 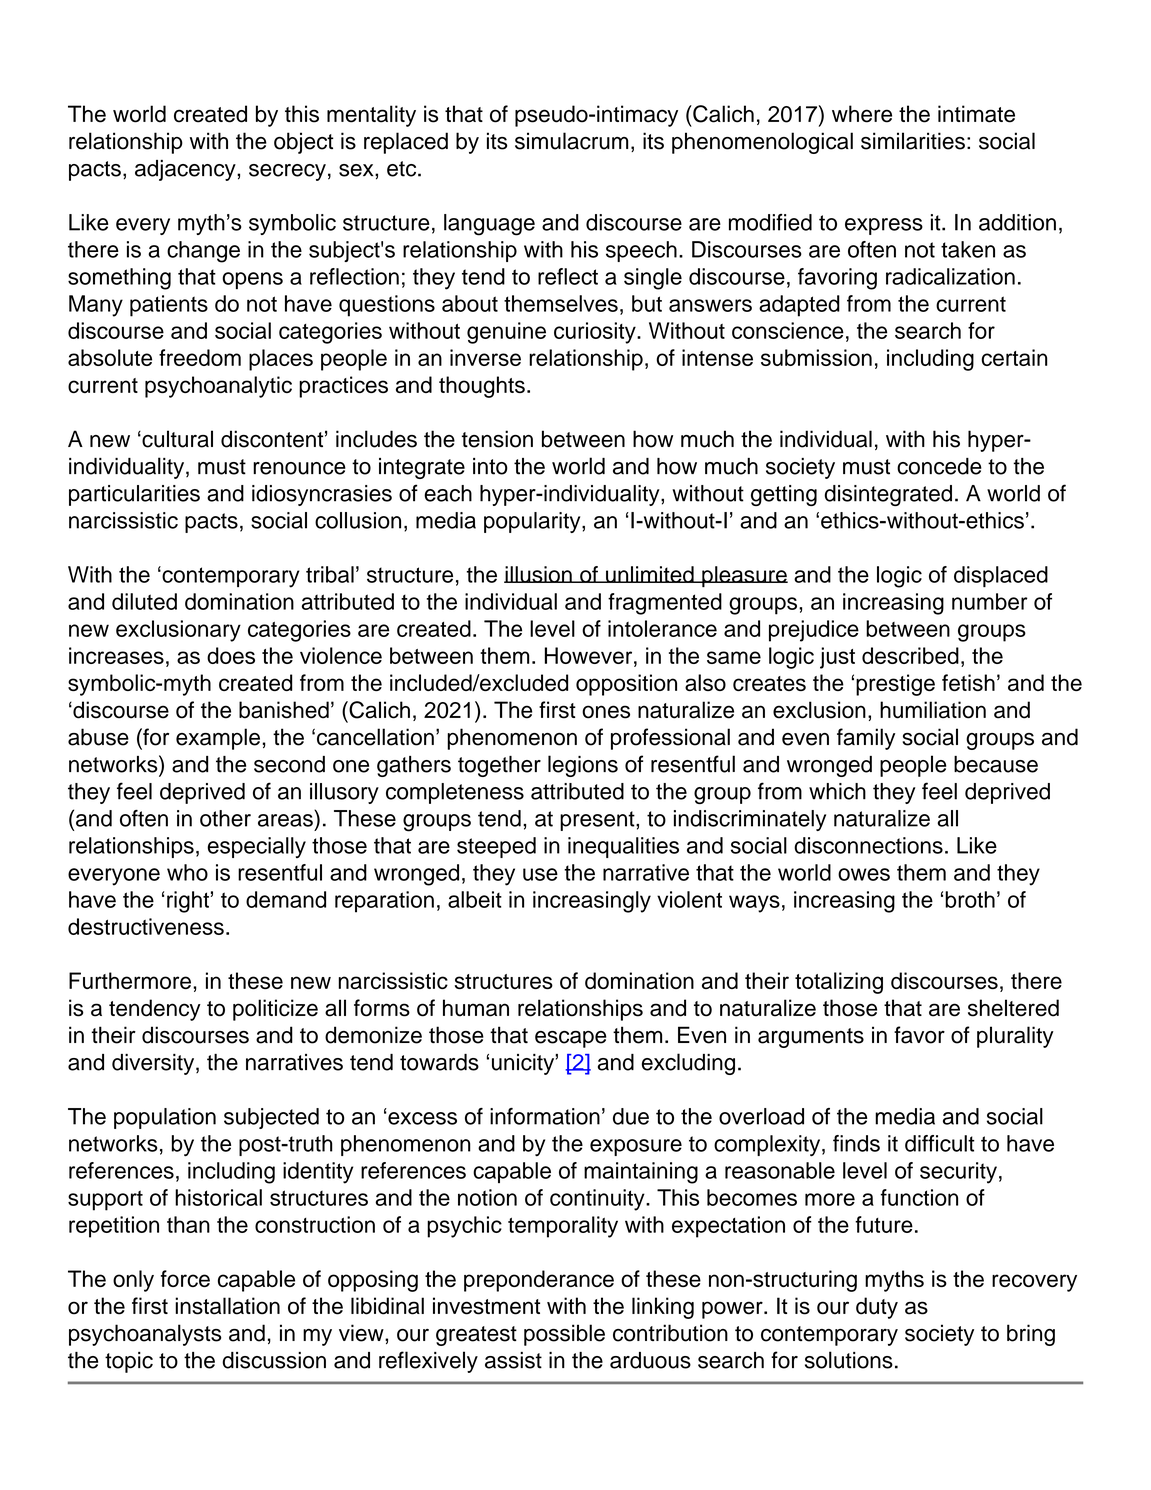 I want to click on inequalities, so click(x=623, y=847).
